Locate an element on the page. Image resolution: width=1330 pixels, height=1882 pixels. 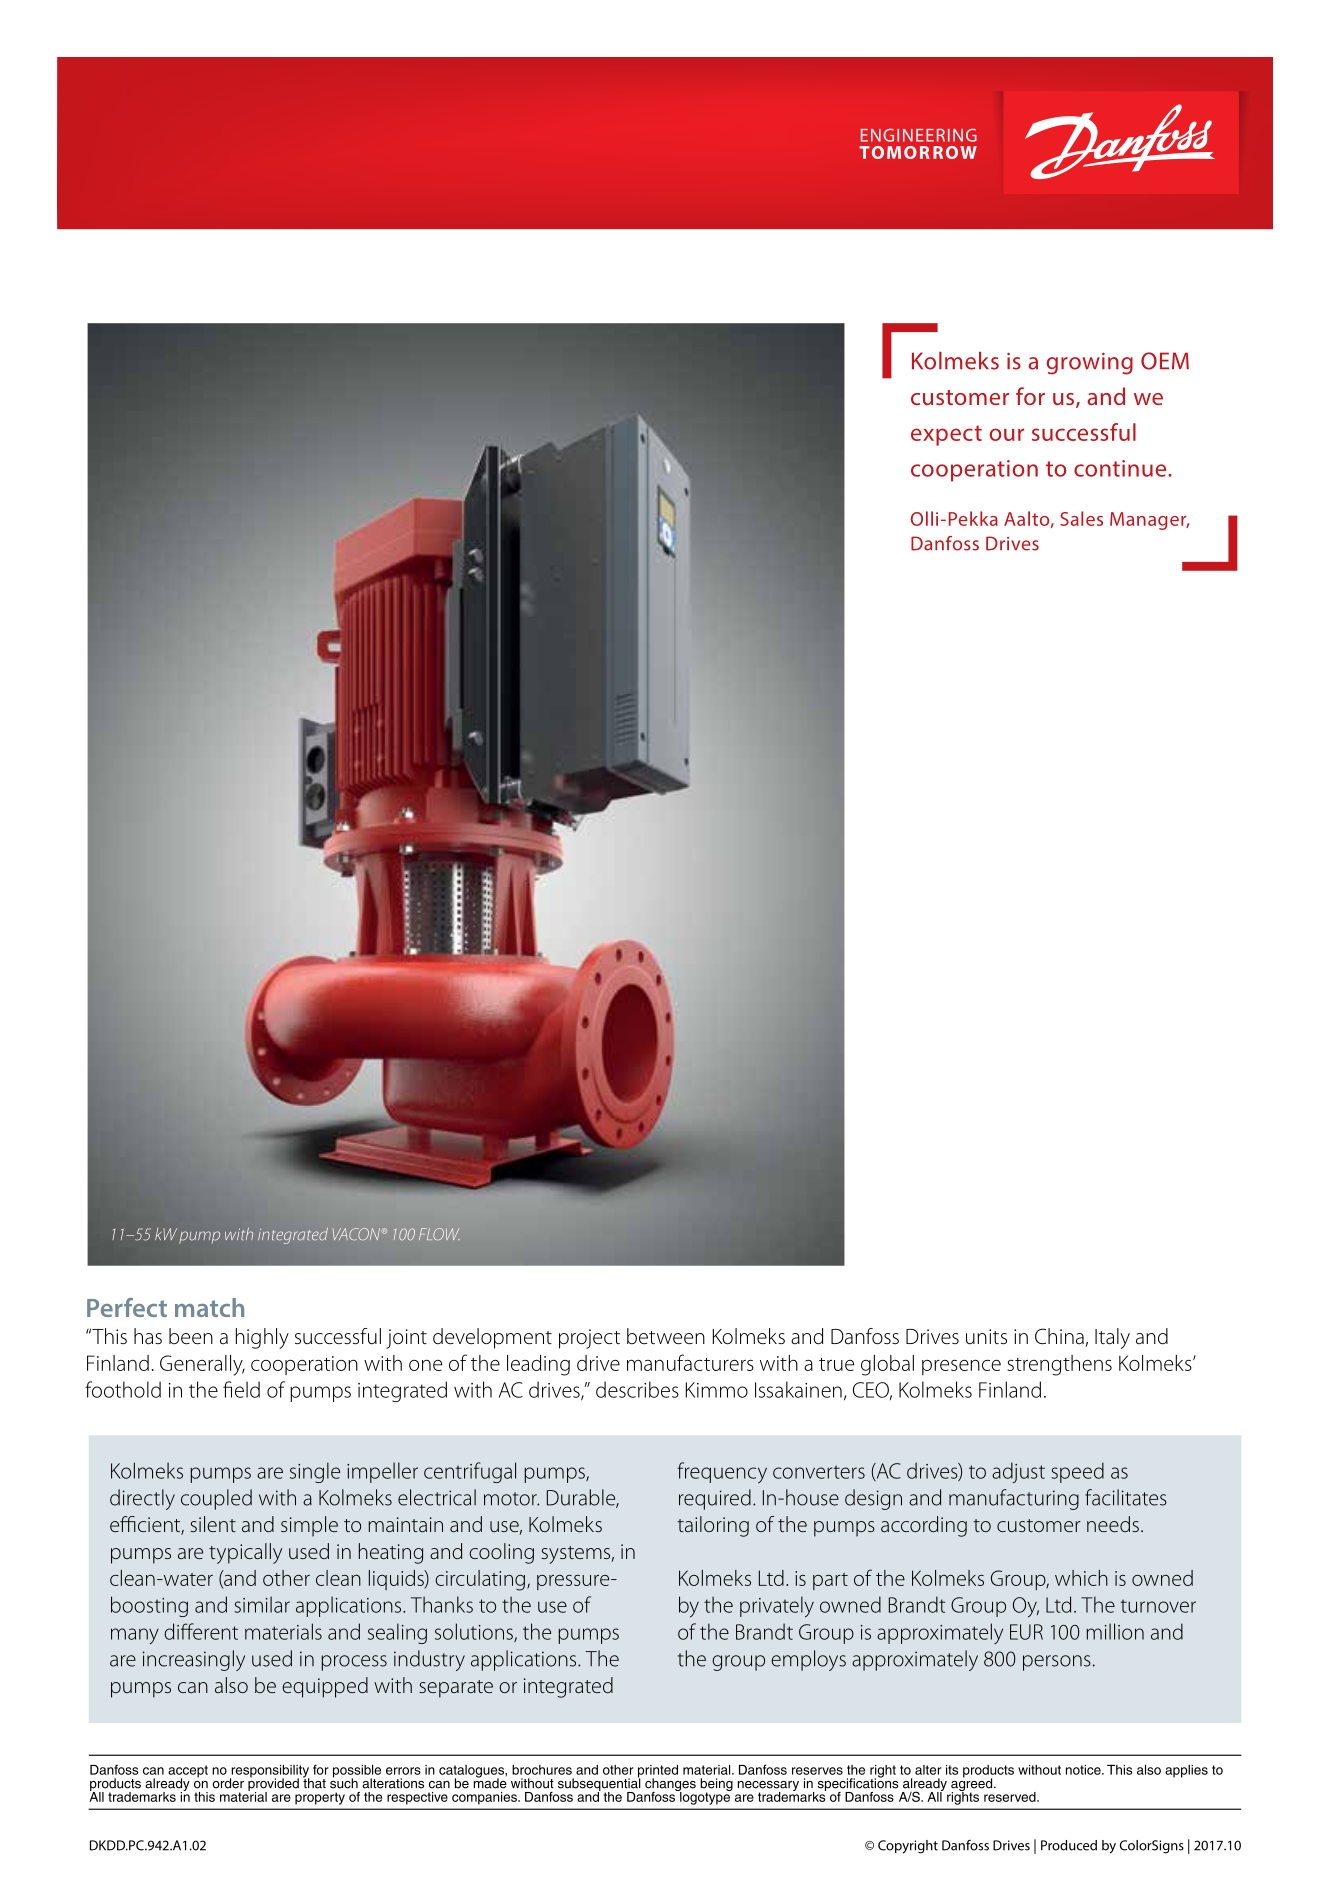
Sales is located at coordinates (1081, 518).
